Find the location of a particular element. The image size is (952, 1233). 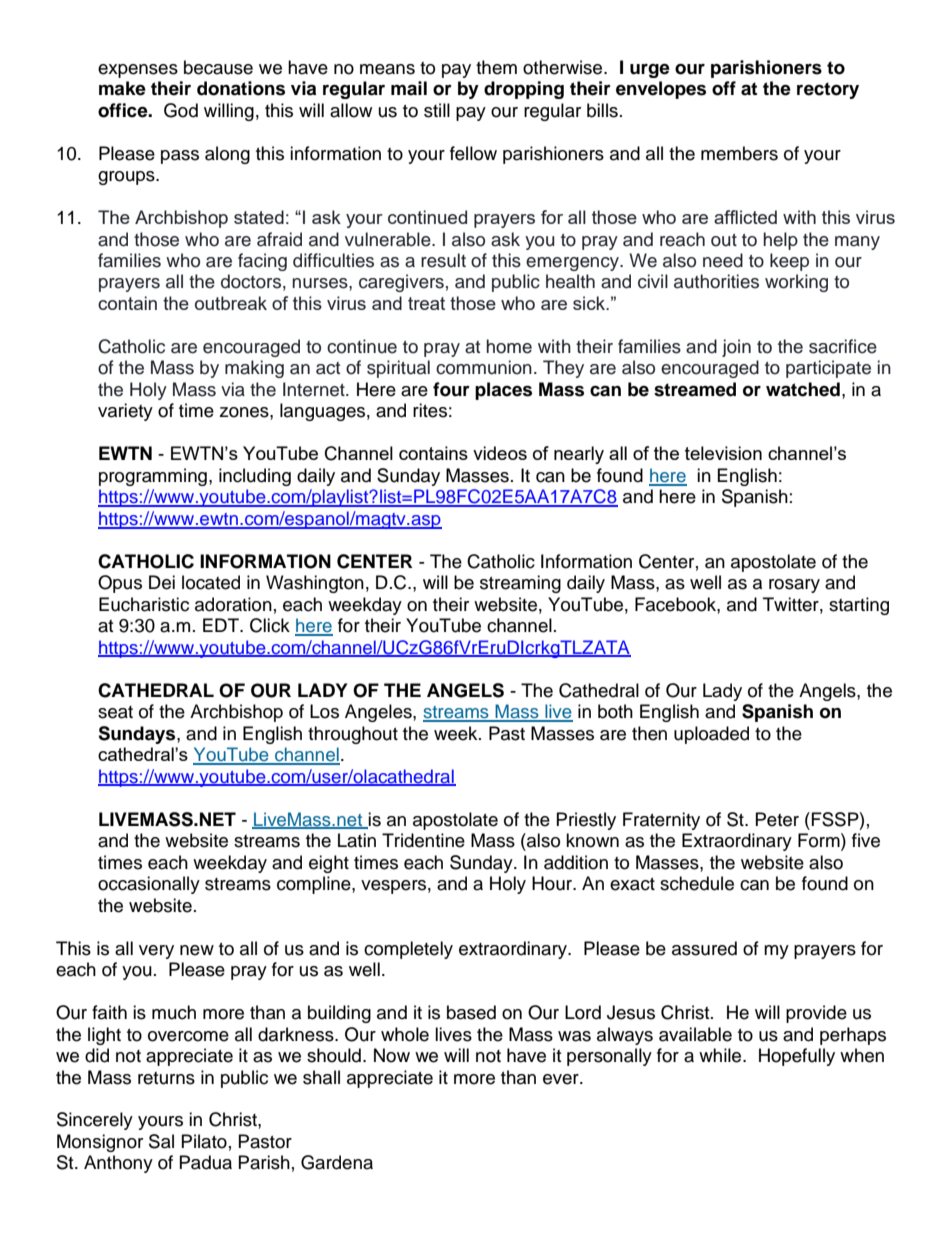

ever is located at coordinates (562, 1079).
